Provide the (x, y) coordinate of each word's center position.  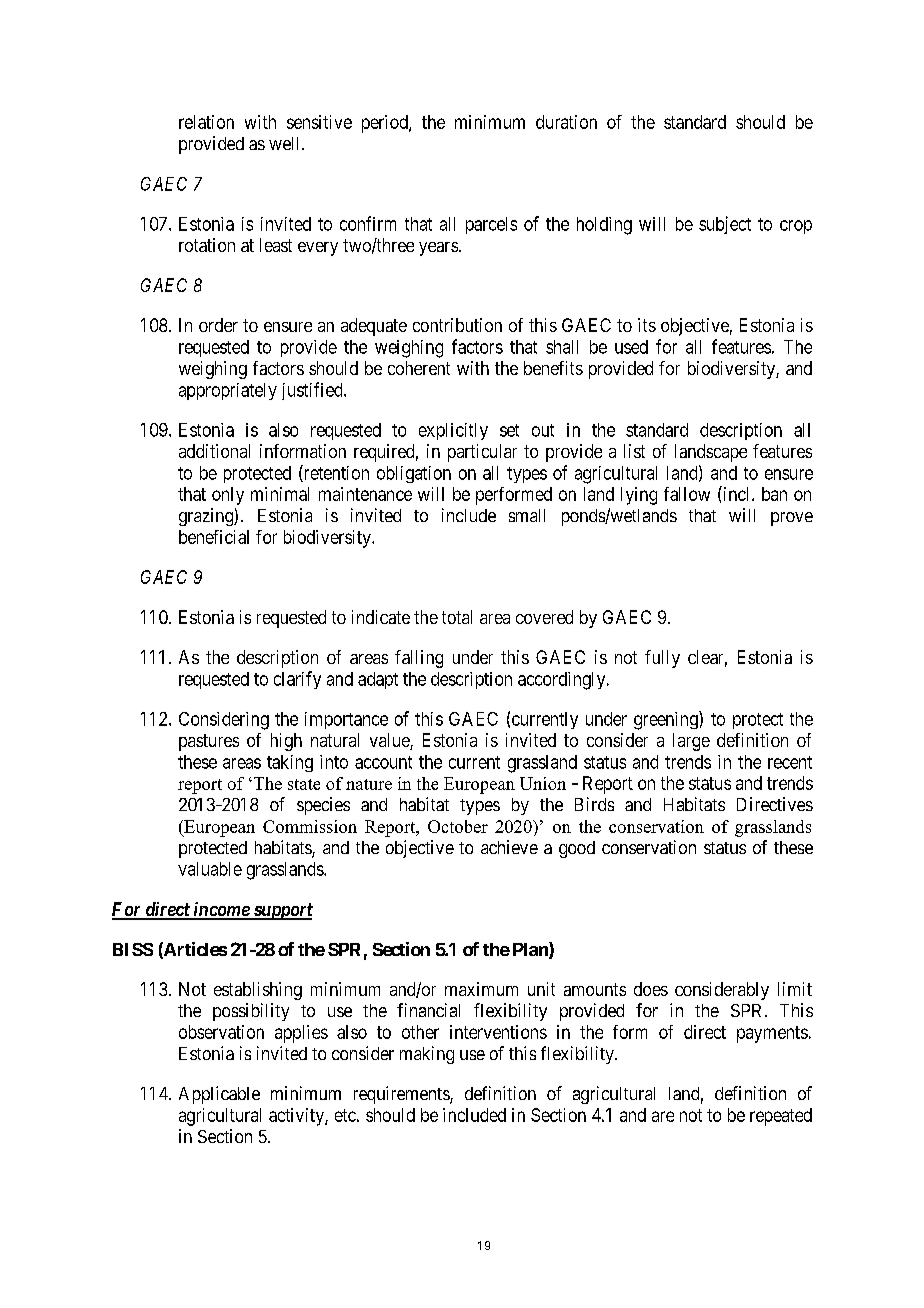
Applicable (219, 1095)
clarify (297, 680)
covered (544, 617)
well (286, 143)
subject (725, 225)
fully (662, 659)
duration (566, 122)
